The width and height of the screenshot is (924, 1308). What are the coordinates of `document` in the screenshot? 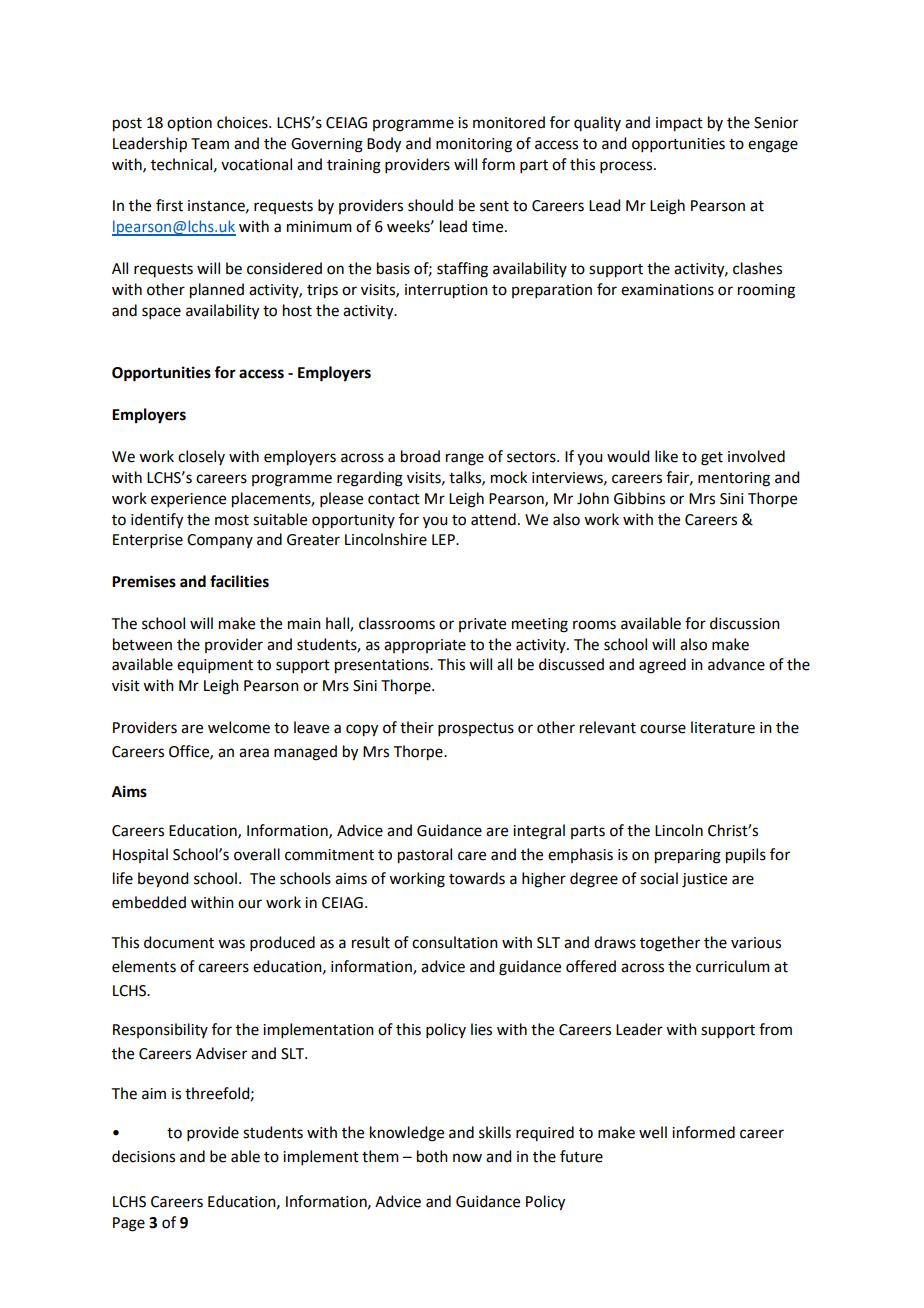 It's located at (179, 942).
